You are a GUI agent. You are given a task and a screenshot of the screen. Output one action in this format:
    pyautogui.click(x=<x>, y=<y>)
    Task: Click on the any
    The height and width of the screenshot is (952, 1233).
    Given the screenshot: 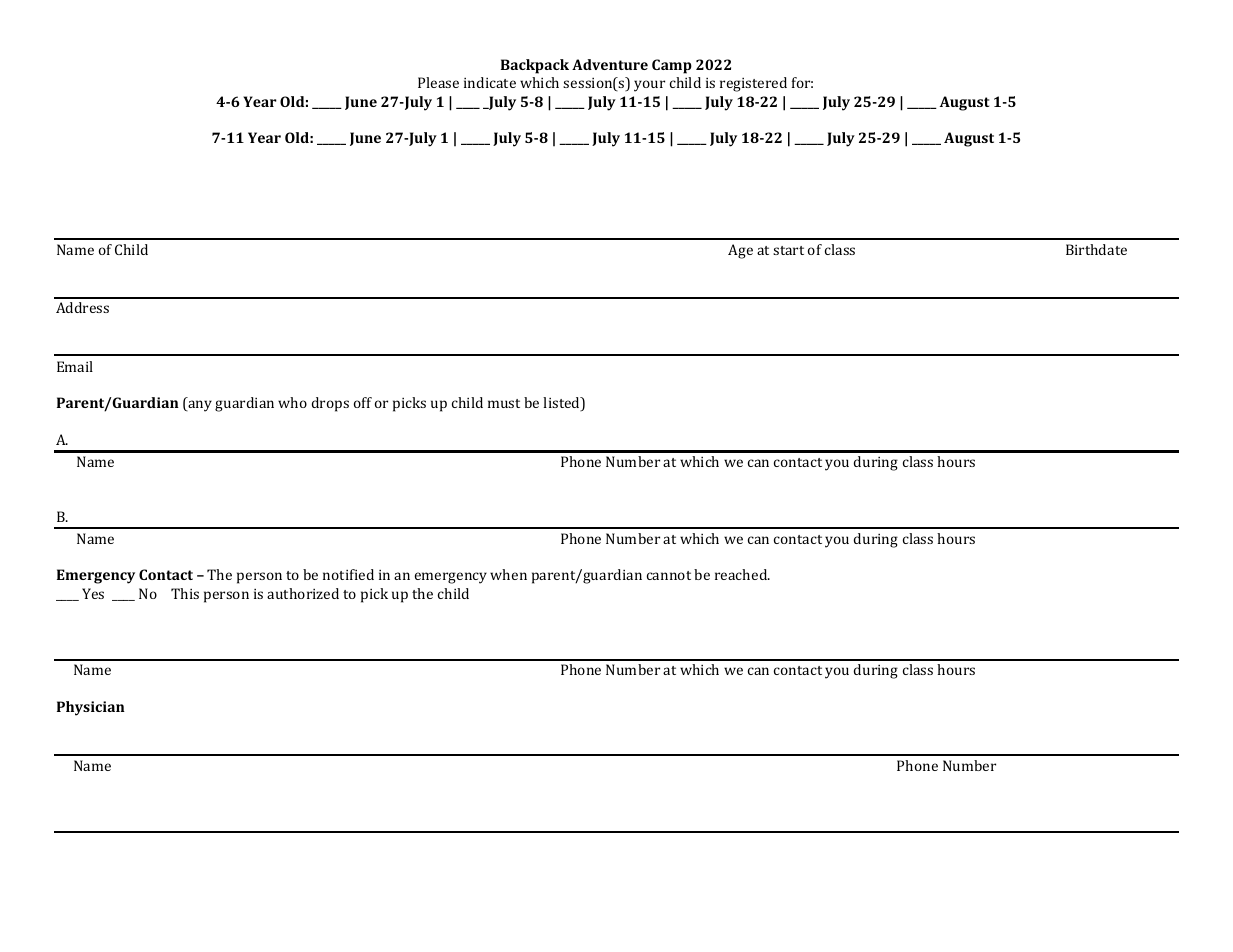 What is the action you would take?
    pyautogui.click(x=199, y=406)
